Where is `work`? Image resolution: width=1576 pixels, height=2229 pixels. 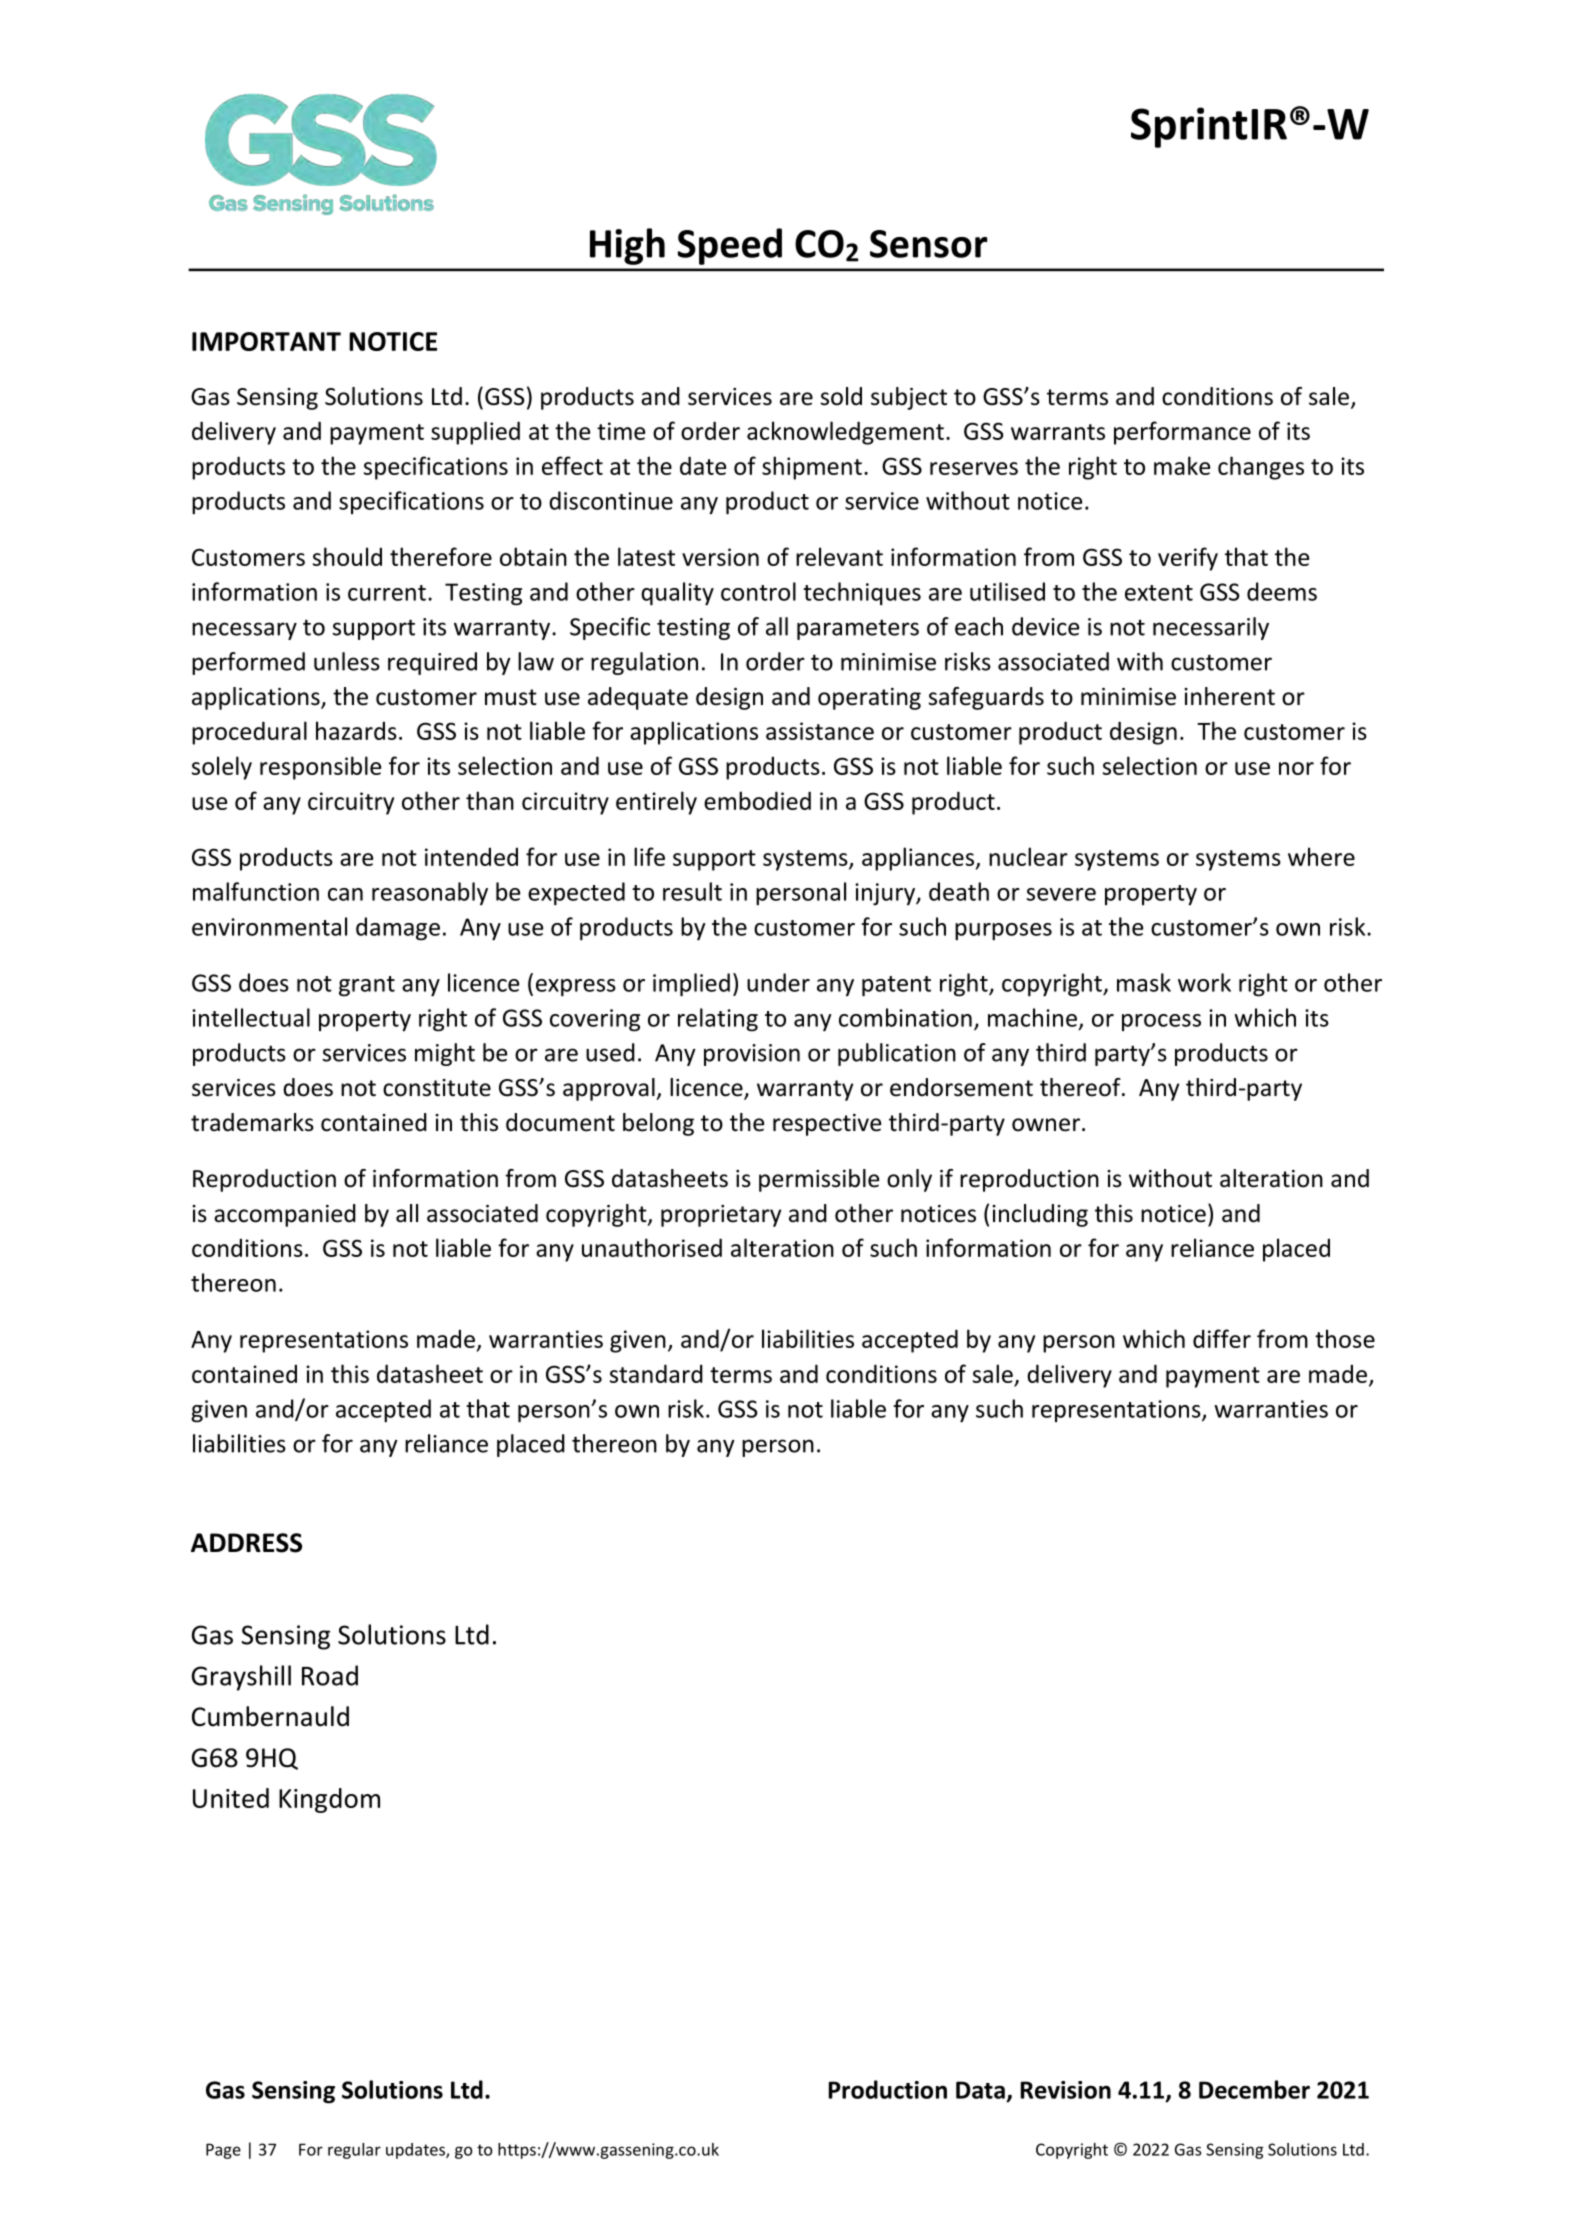 work is located at coordinates (1204, 982).
